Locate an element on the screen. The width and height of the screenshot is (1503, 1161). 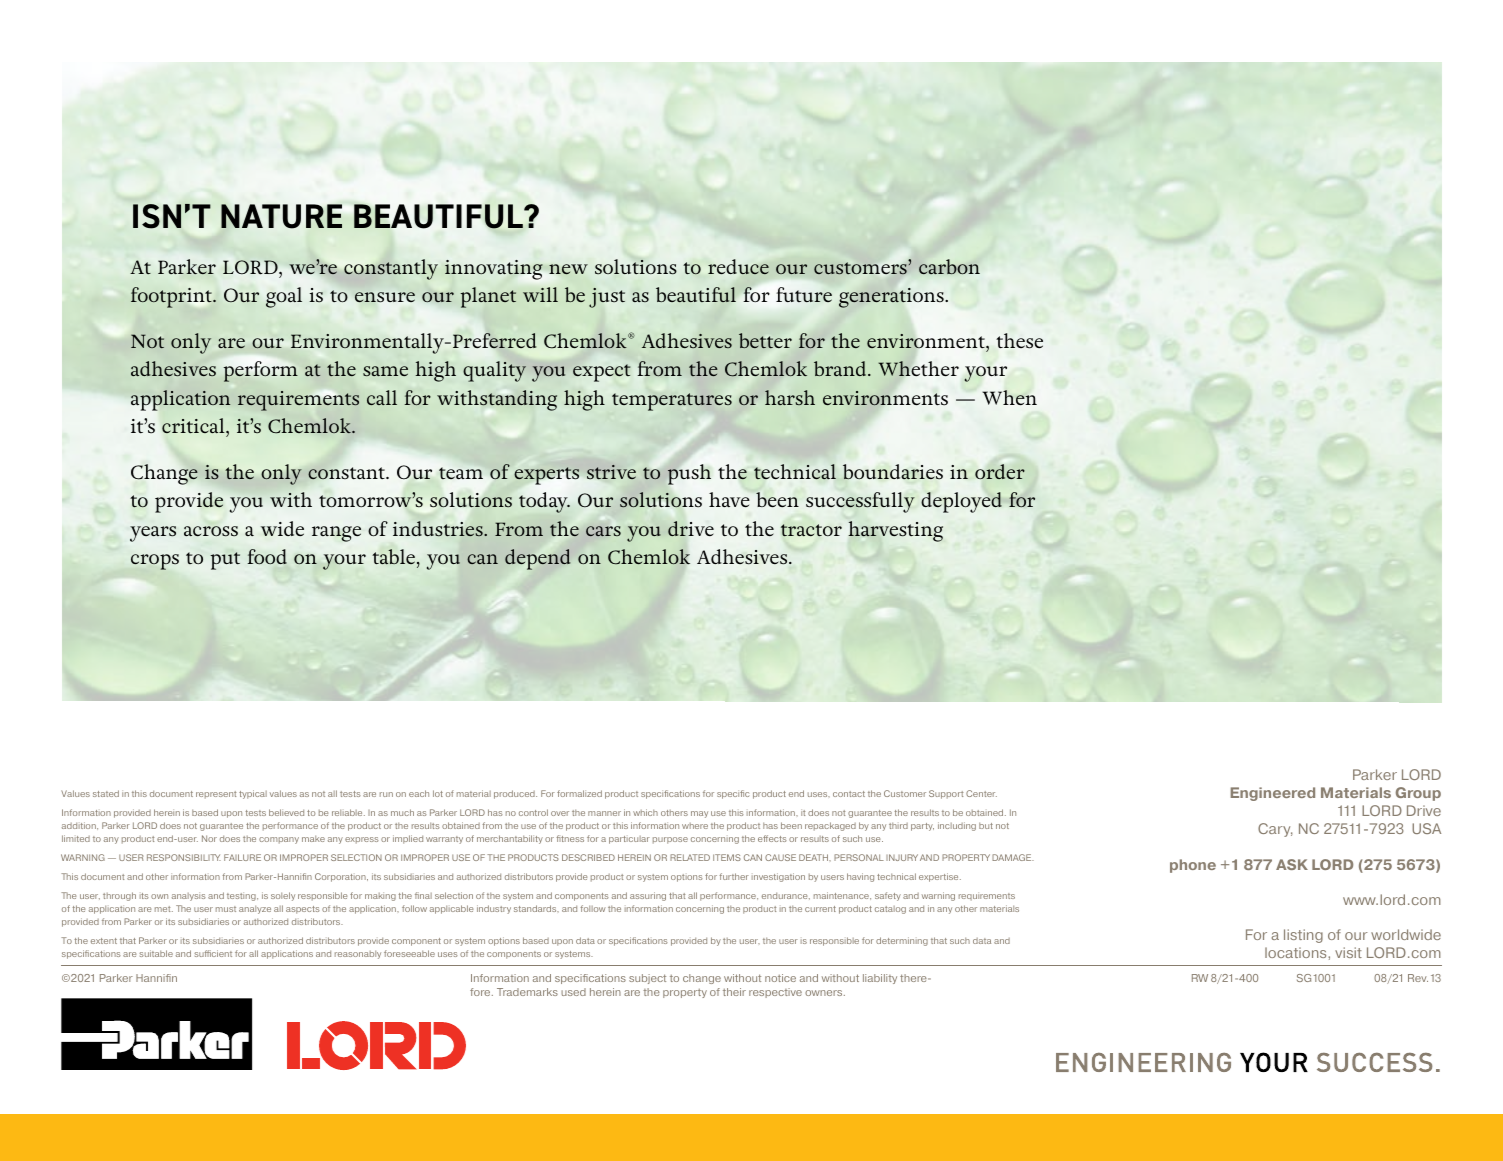
typical is located at coordinates (253, 794).
